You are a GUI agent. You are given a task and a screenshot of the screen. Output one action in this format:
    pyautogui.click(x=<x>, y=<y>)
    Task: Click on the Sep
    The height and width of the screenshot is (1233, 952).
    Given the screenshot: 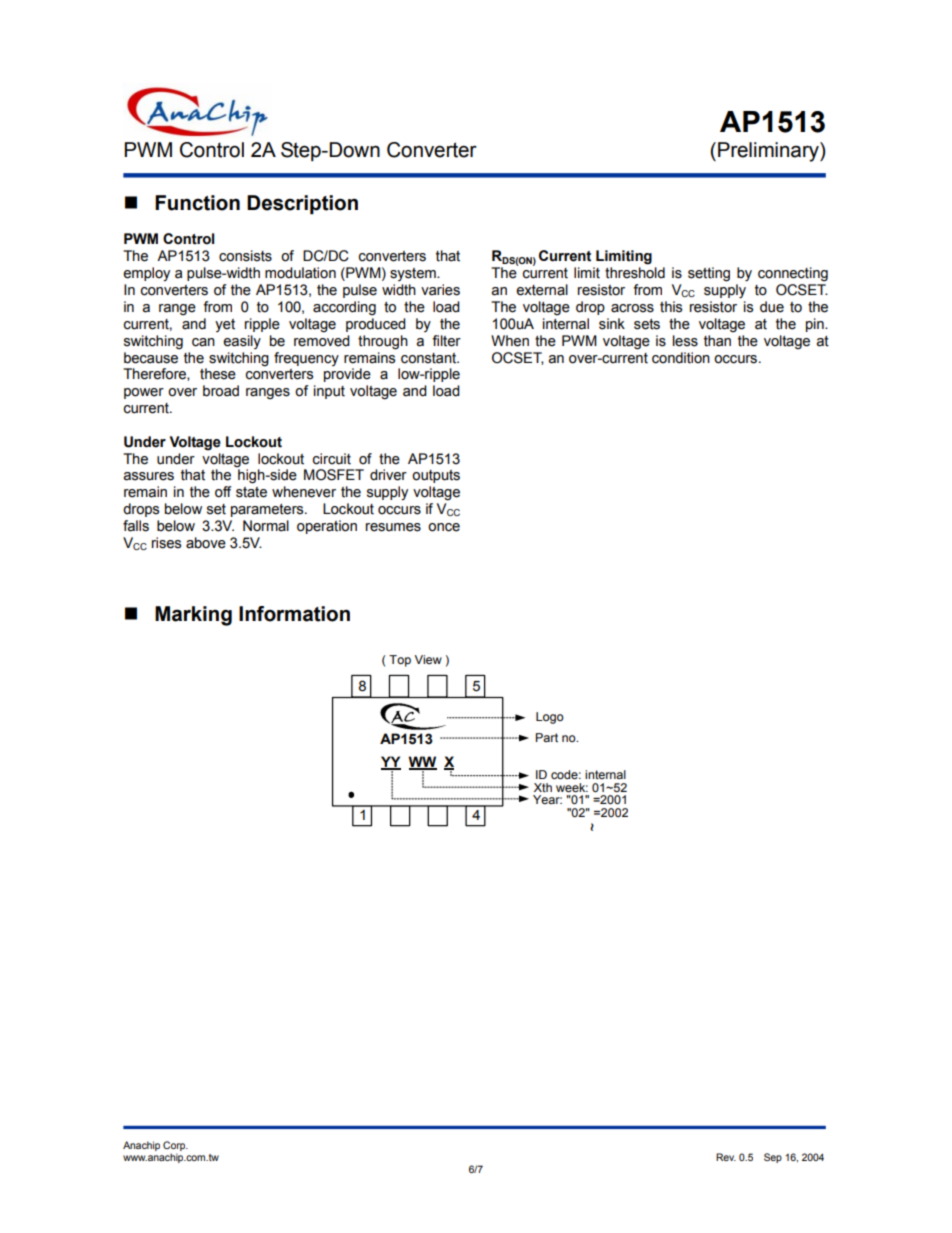 What is the action you would take?
    pyautogui.click(x=773, y=1158)
